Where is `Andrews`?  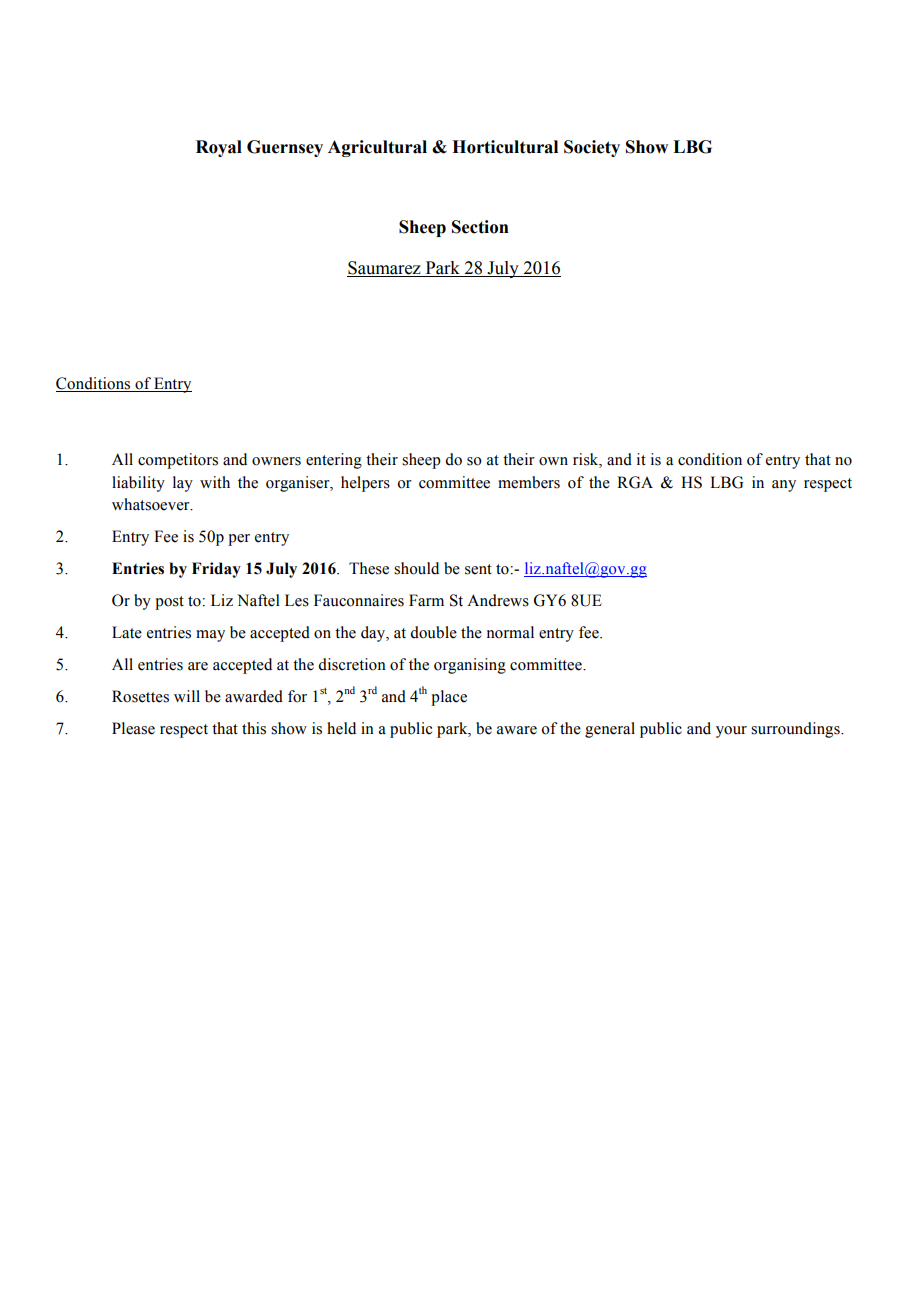
Andrews is located at coordinates (498, 600).
